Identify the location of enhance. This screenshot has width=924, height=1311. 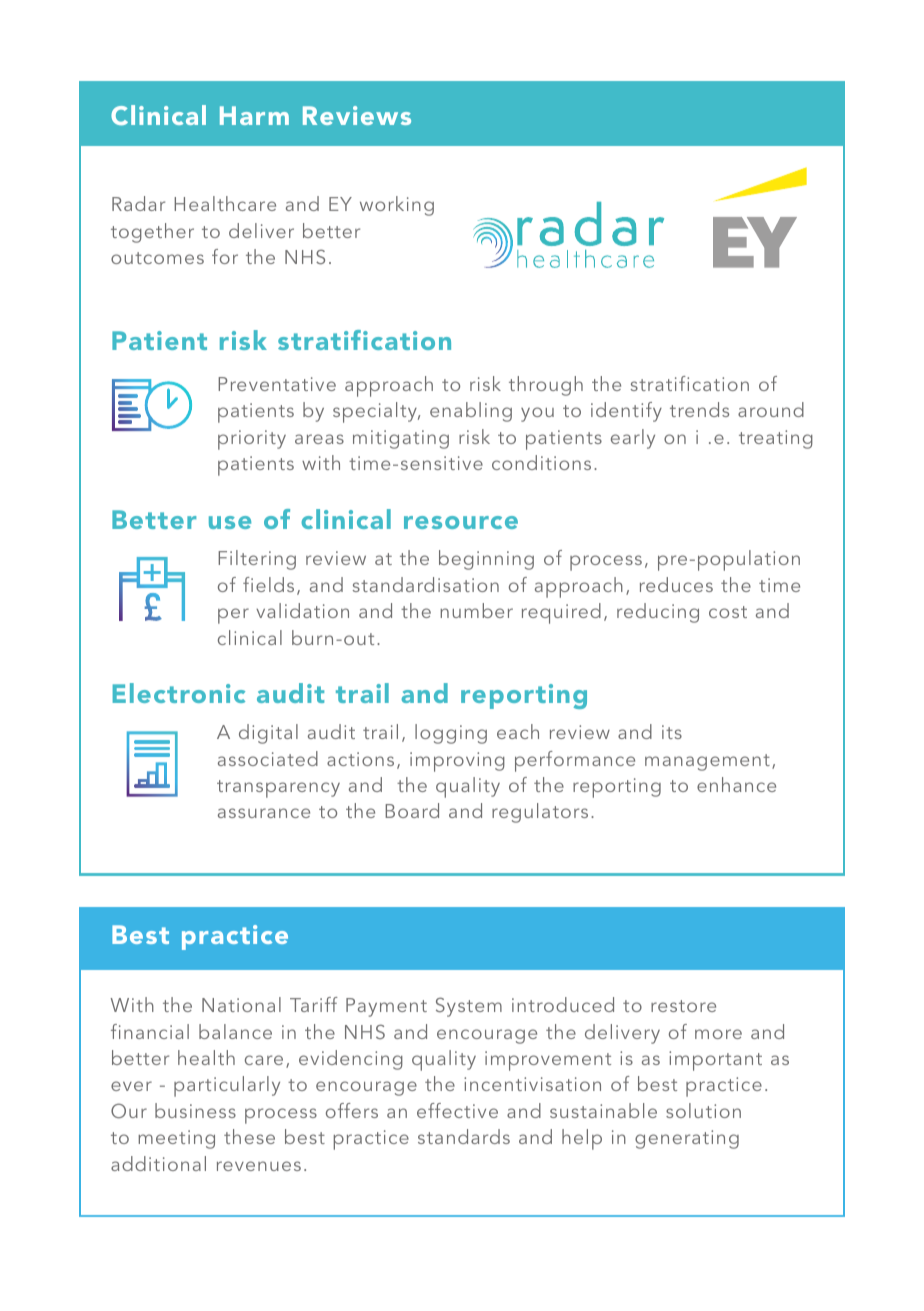
(736, 784).
